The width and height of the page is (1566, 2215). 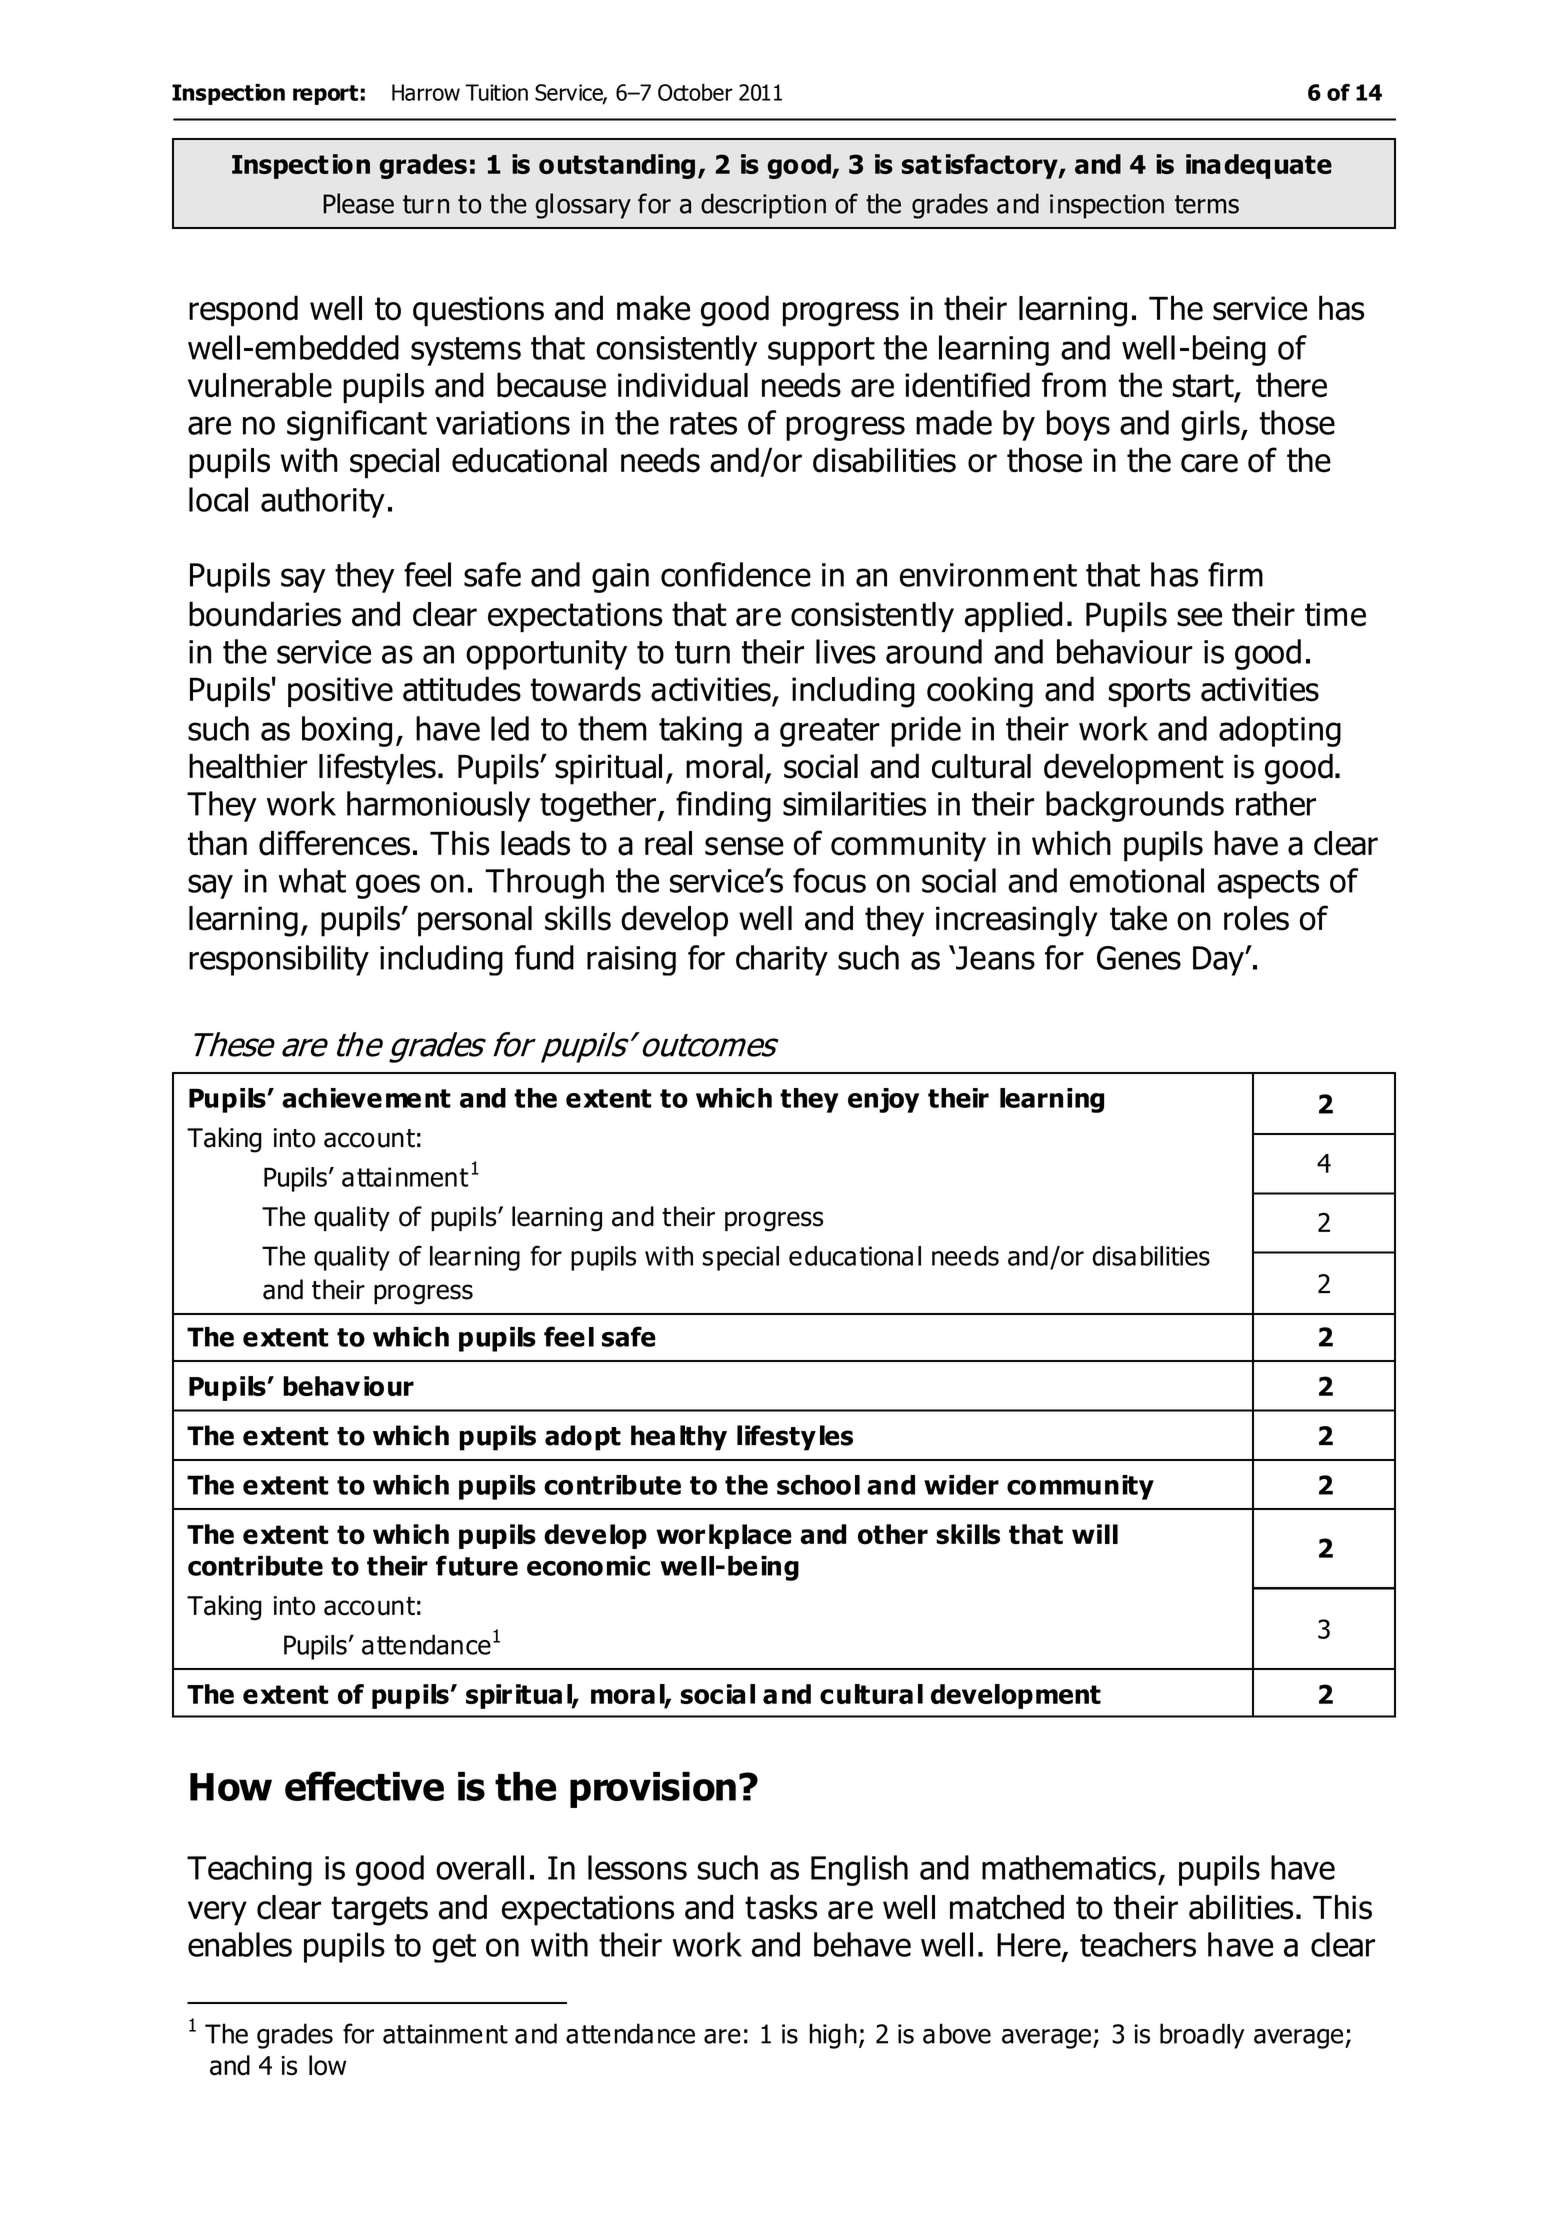 What do you see at coordinates (1209, 463) in the page?
I see `care` at bounding box center [1209, 463].
